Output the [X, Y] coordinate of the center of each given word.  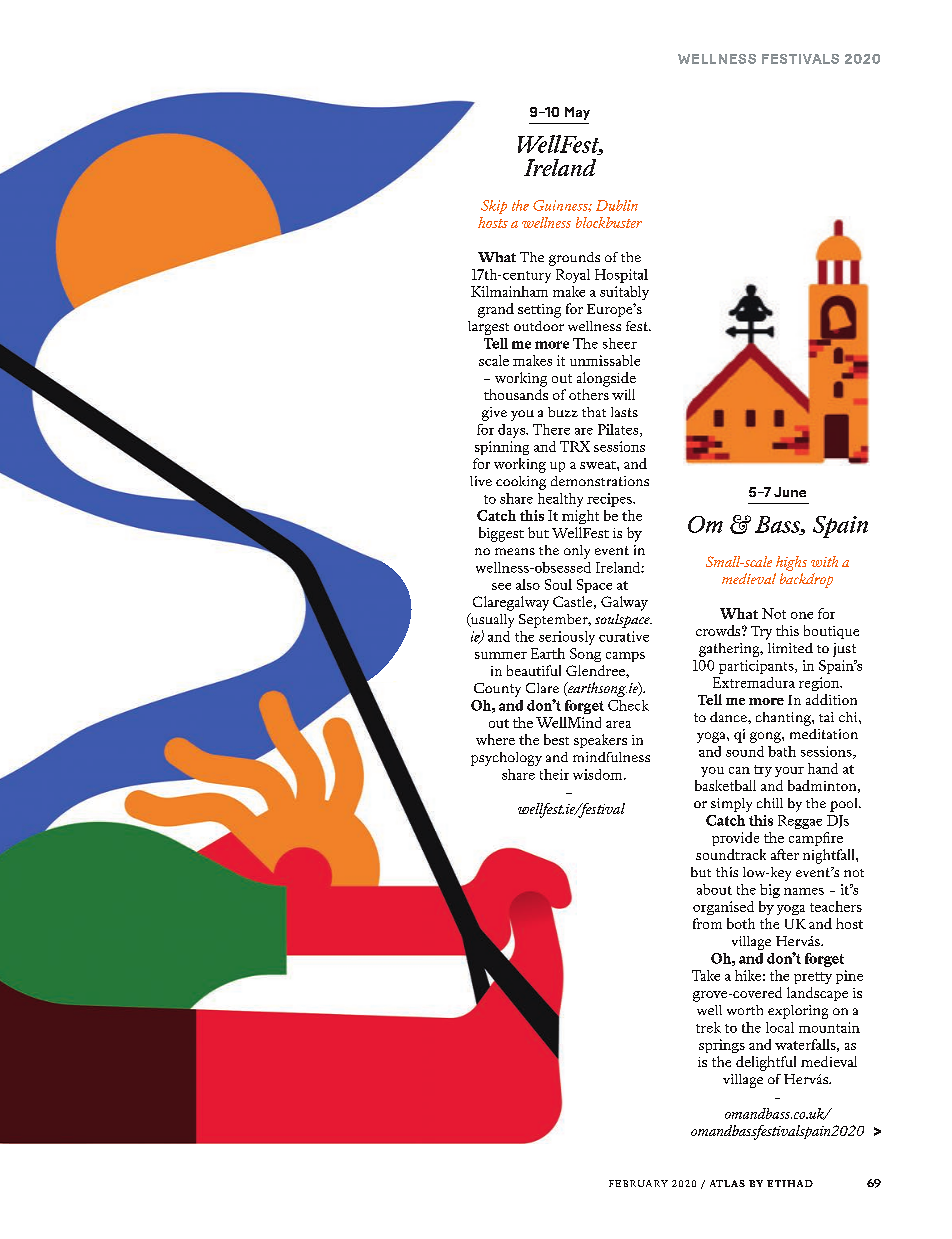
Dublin [617, 205]
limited [790, 648]
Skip [494, 207]
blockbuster [609, 222]
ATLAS [727, 1183]
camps [625, 657]
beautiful [534, 670]
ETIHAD [790, 1183]
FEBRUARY [638, 1183]
